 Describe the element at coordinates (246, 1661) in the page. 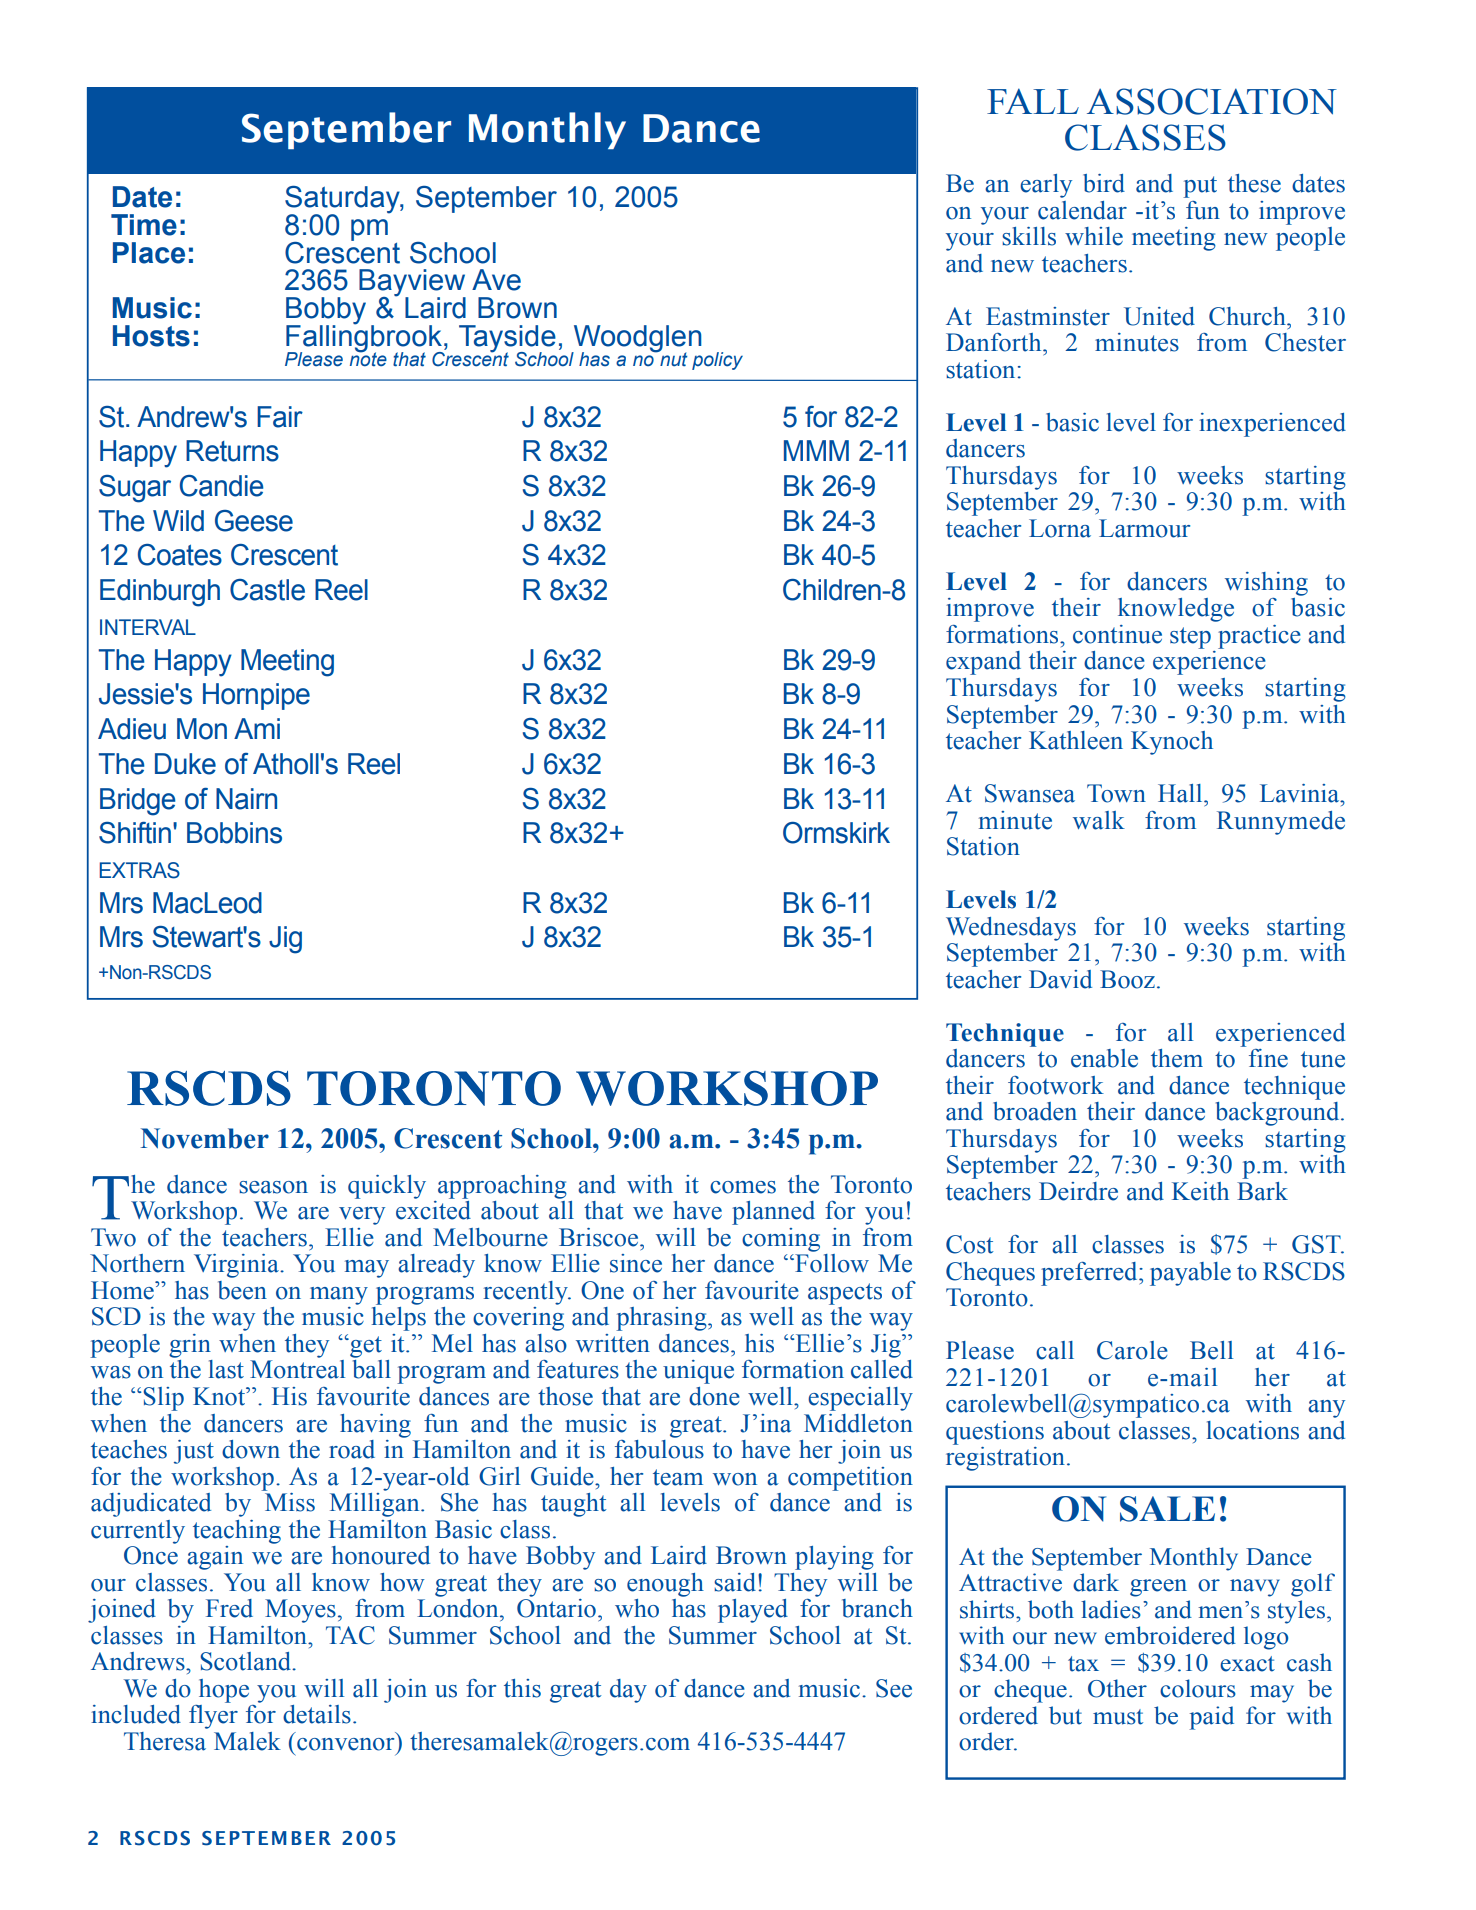

I see `Scotland` at that location.
